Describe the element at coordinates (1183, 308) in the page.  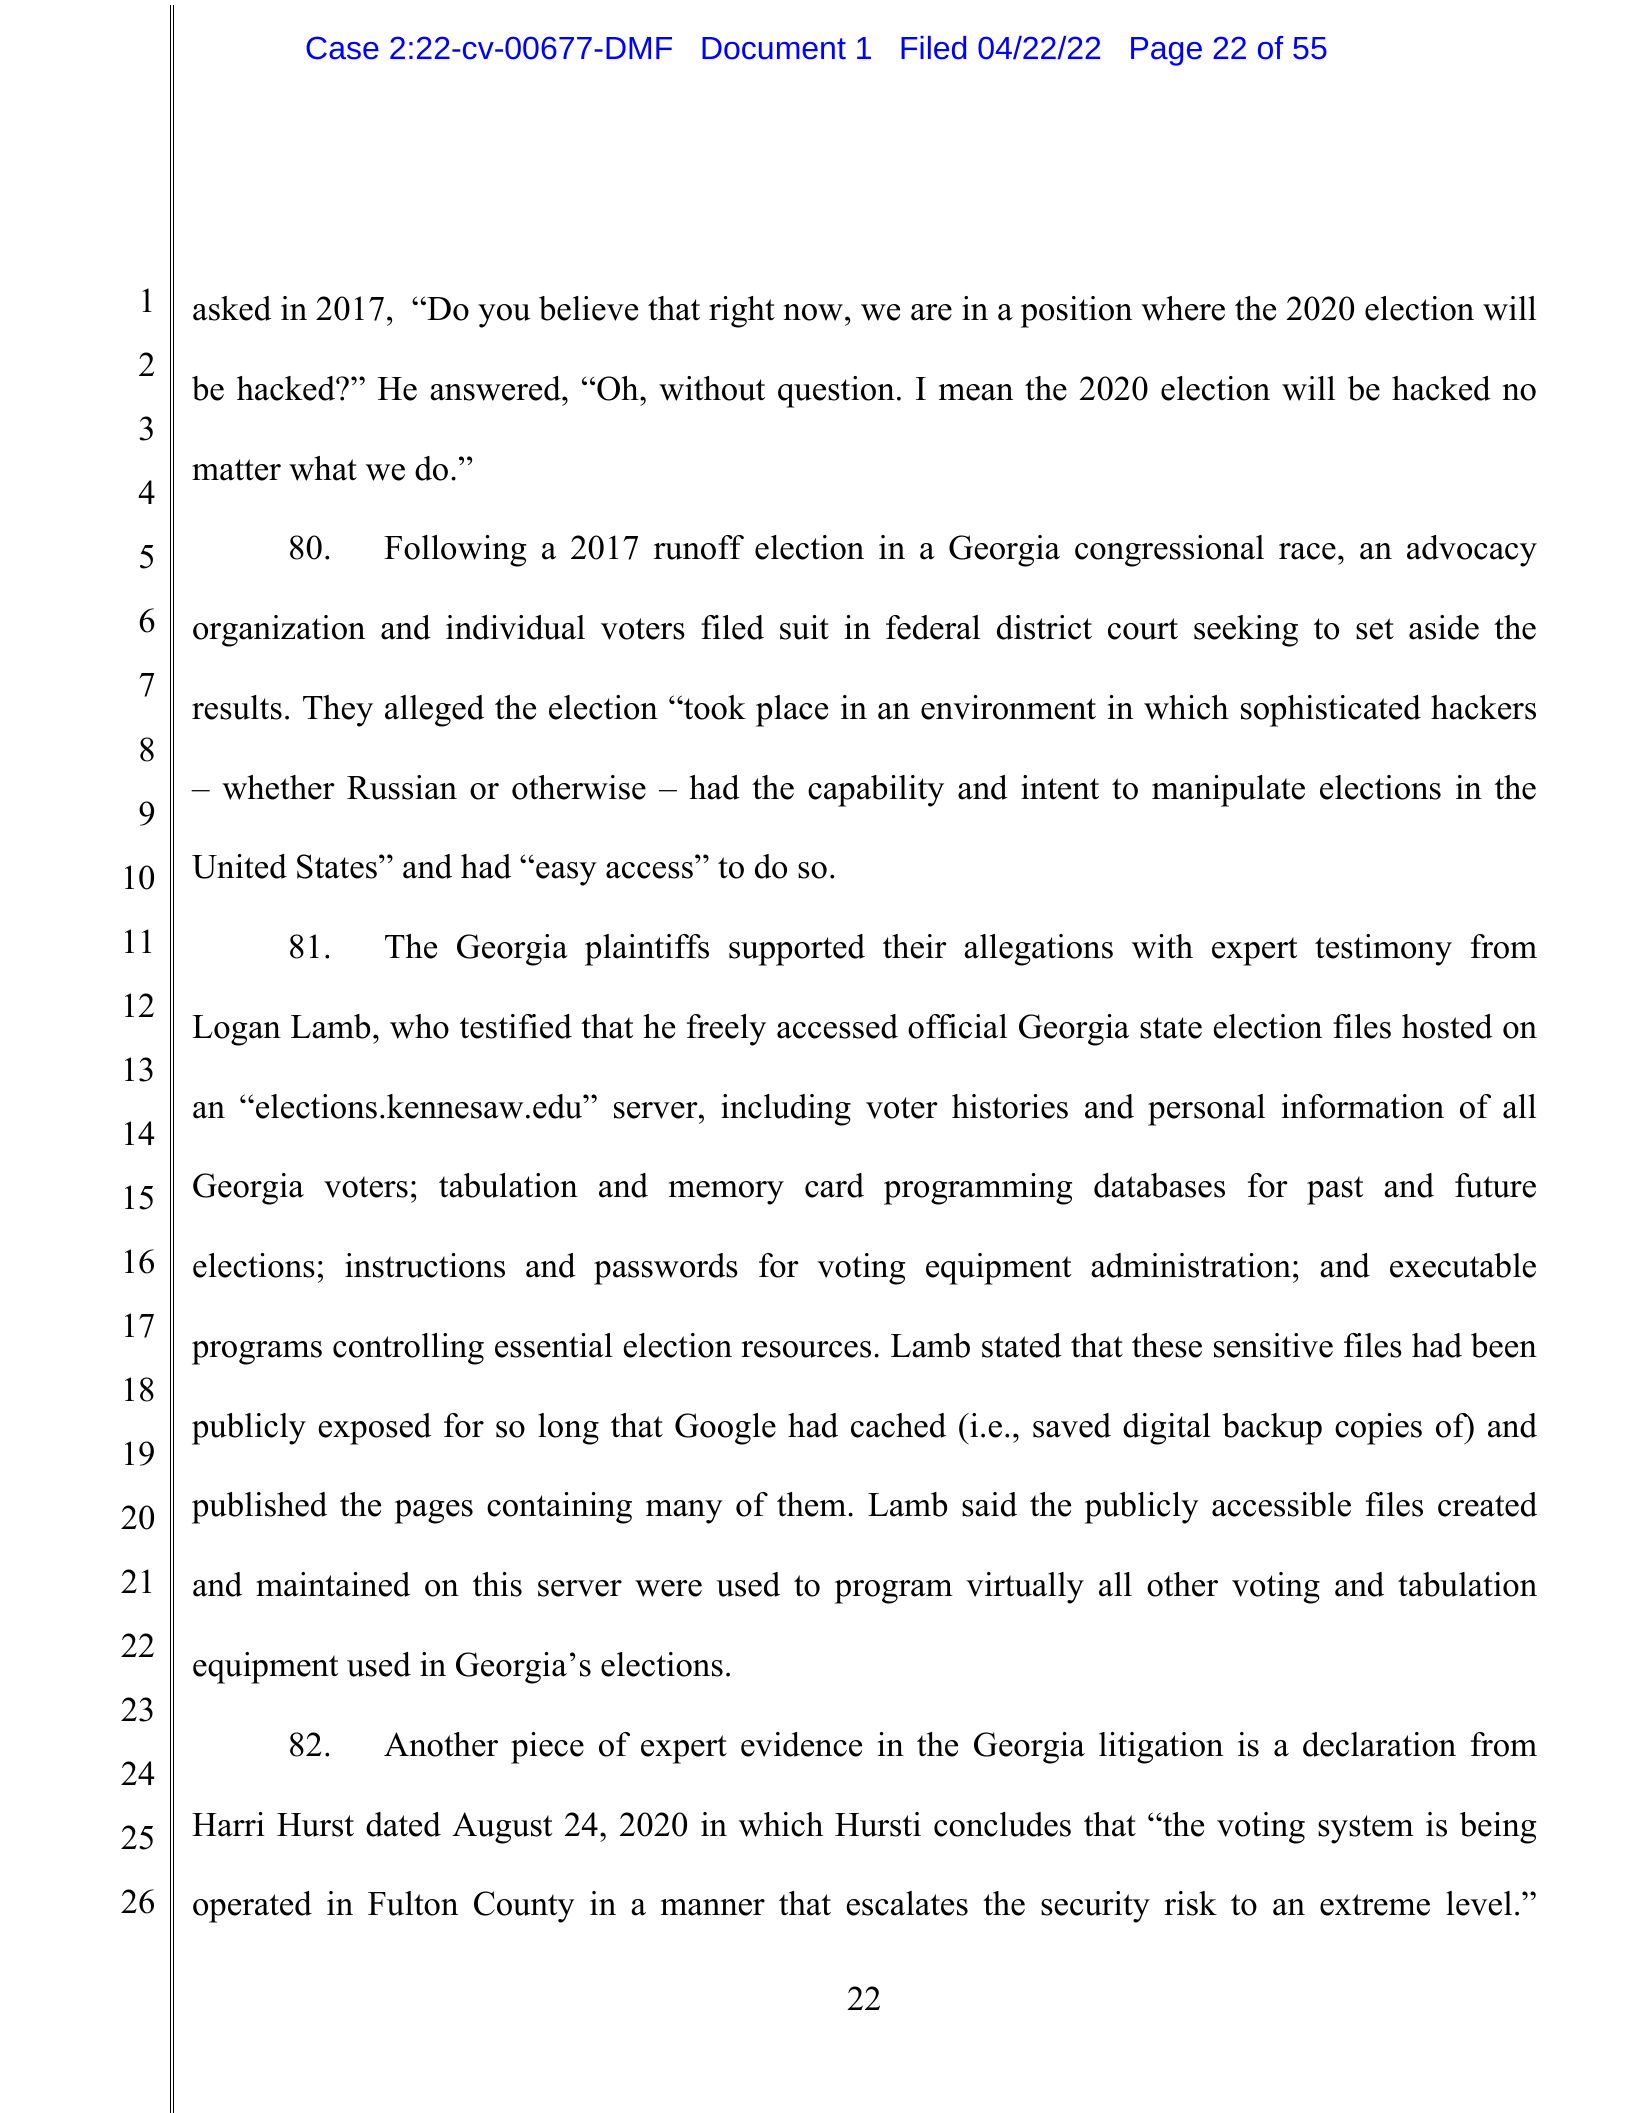
I see `where` at that location.
